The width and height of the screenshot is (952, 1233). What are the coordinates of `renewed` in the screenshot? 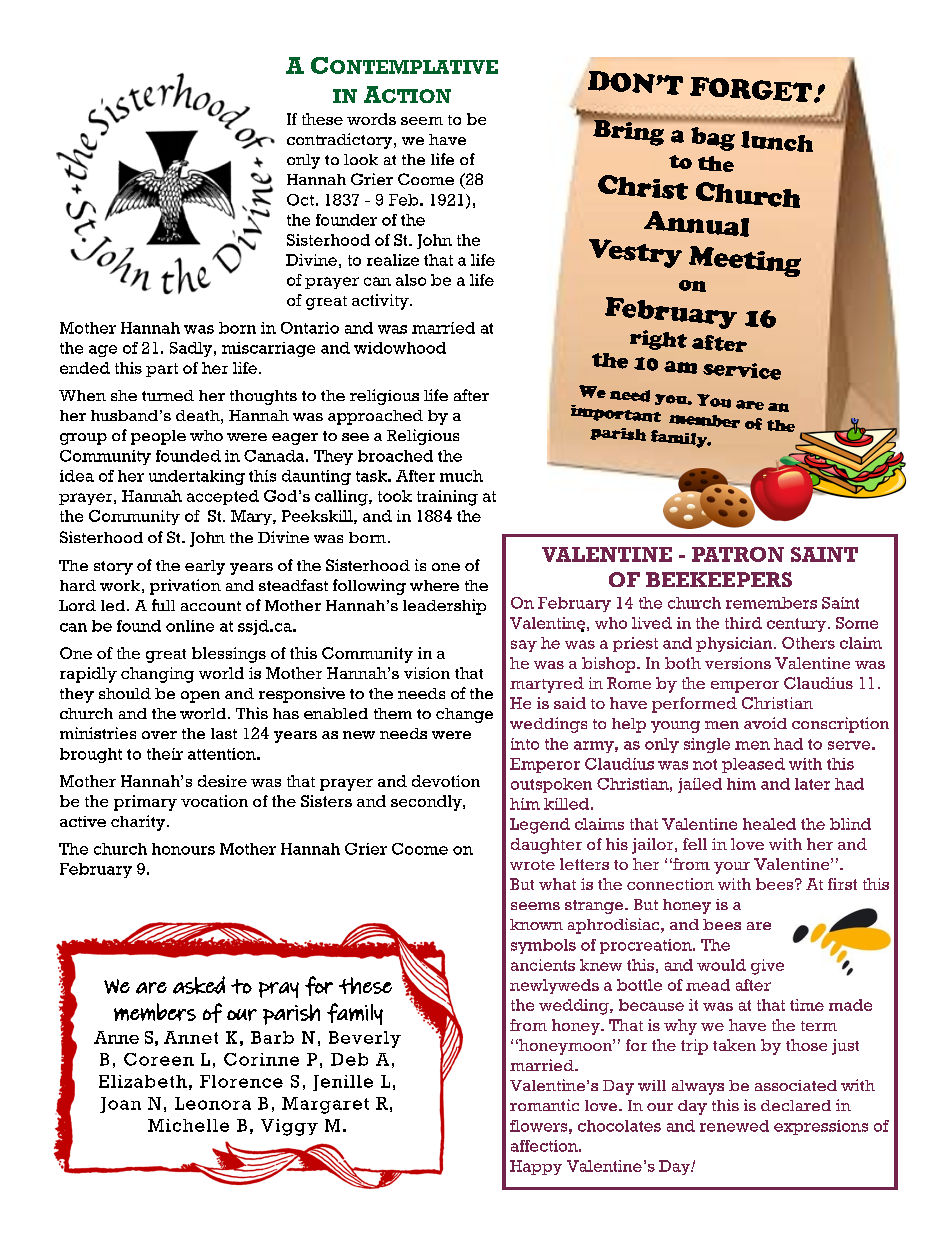 It's located at (734, 1126).
